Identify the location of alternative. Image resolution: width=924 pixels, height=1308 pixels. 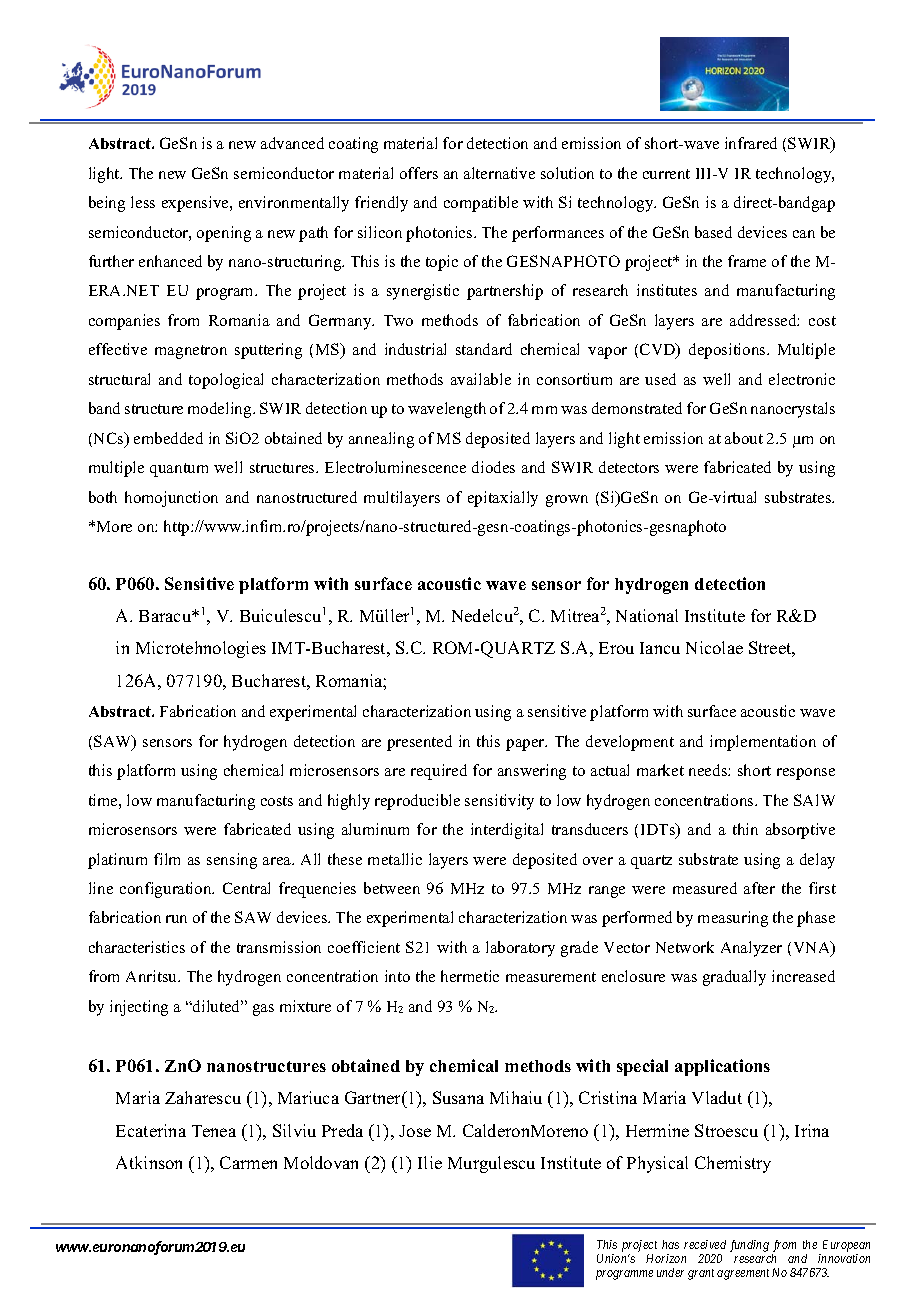
(499, 173).
